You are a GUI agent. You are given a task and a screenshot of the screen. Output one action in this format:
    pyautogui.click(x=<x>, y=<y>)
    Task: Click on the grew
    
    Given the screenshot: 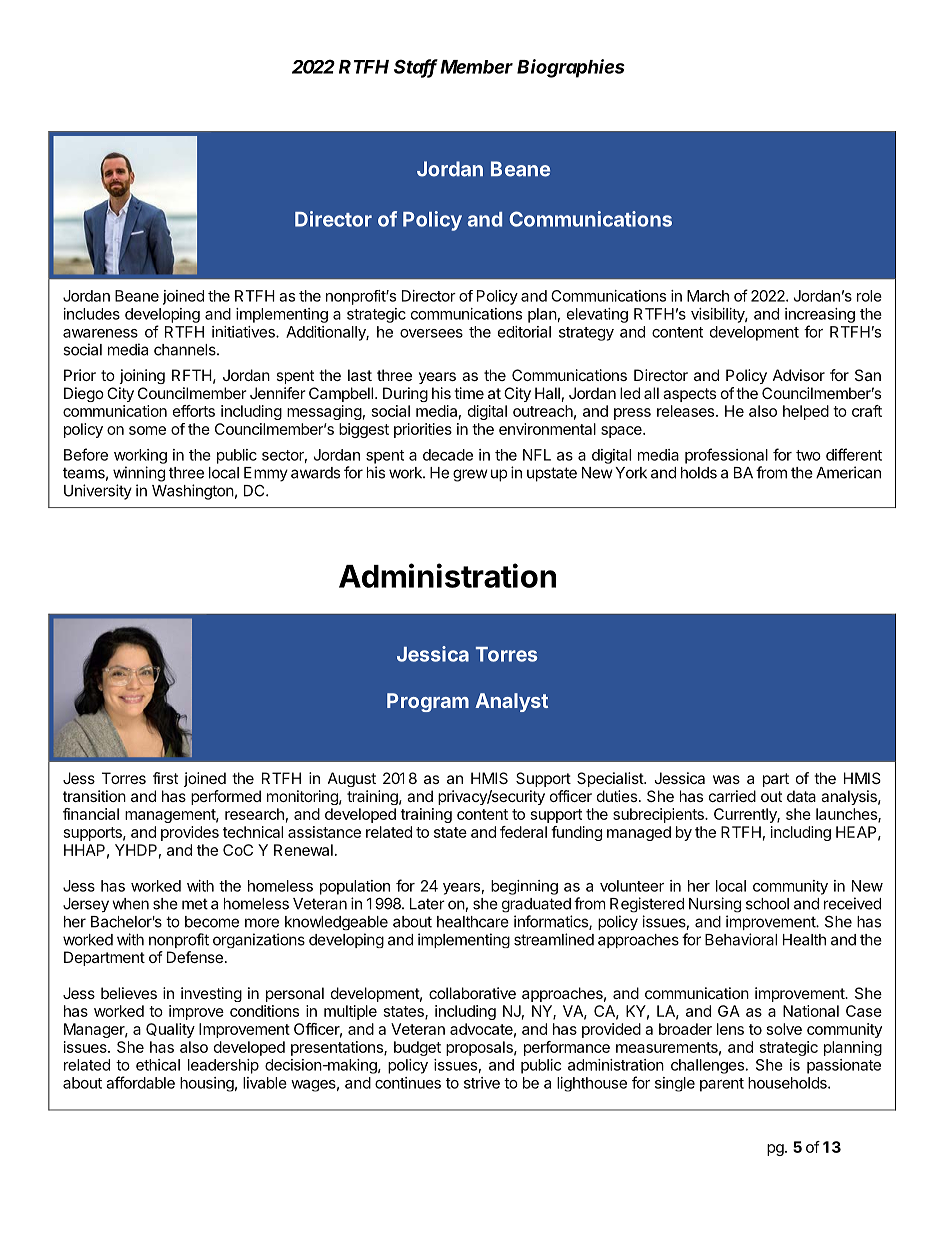 What is the action you would take?
    pyautogui.click(x=470, y=475)
